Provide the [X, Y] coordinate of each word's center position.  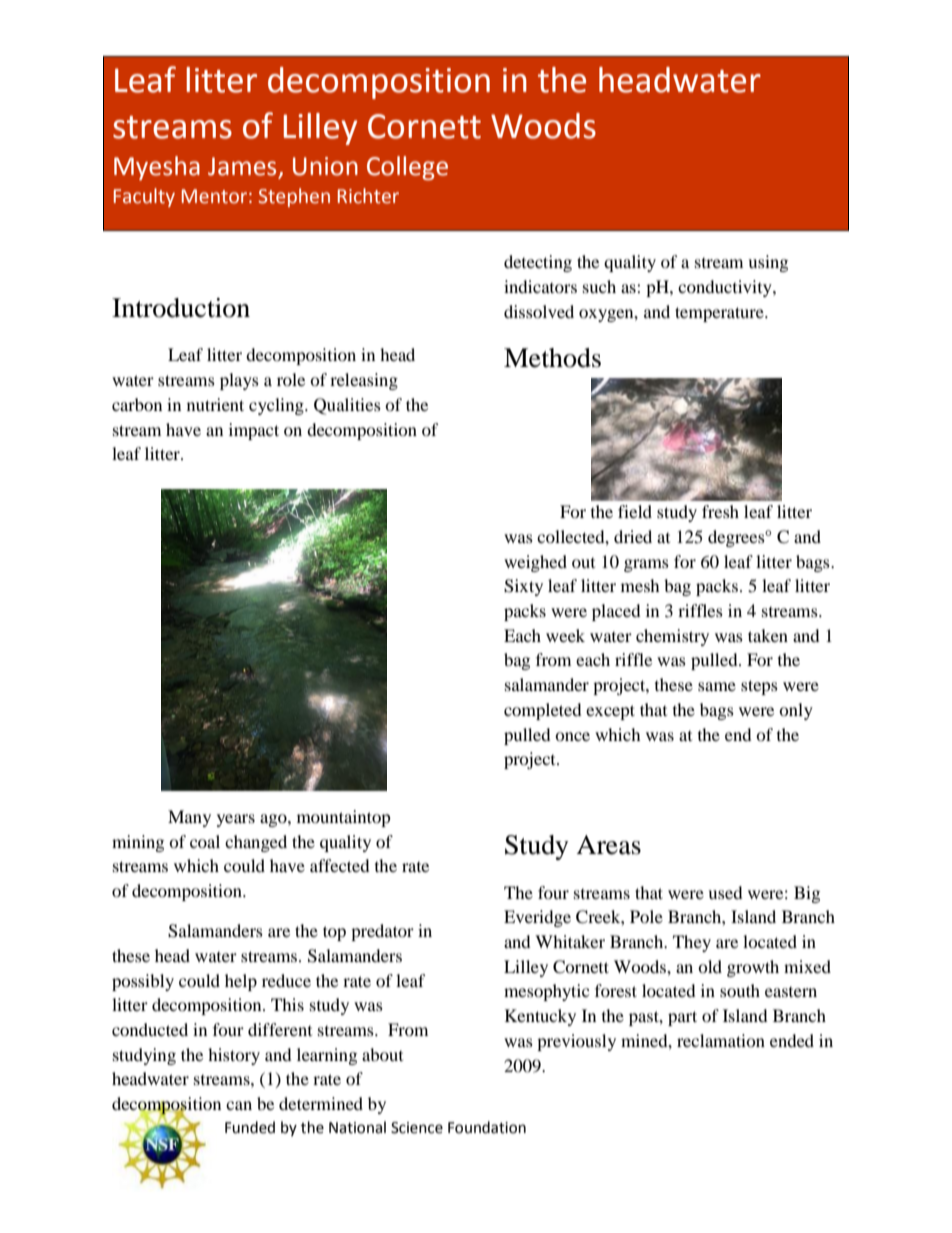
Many [189, 818]
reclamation [721, 1040]
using [768, 263]
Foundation [487, 1127]
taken [768, 635]
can [239, 1105]
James [242, 166]
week [565, 635]
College [407, 168]
